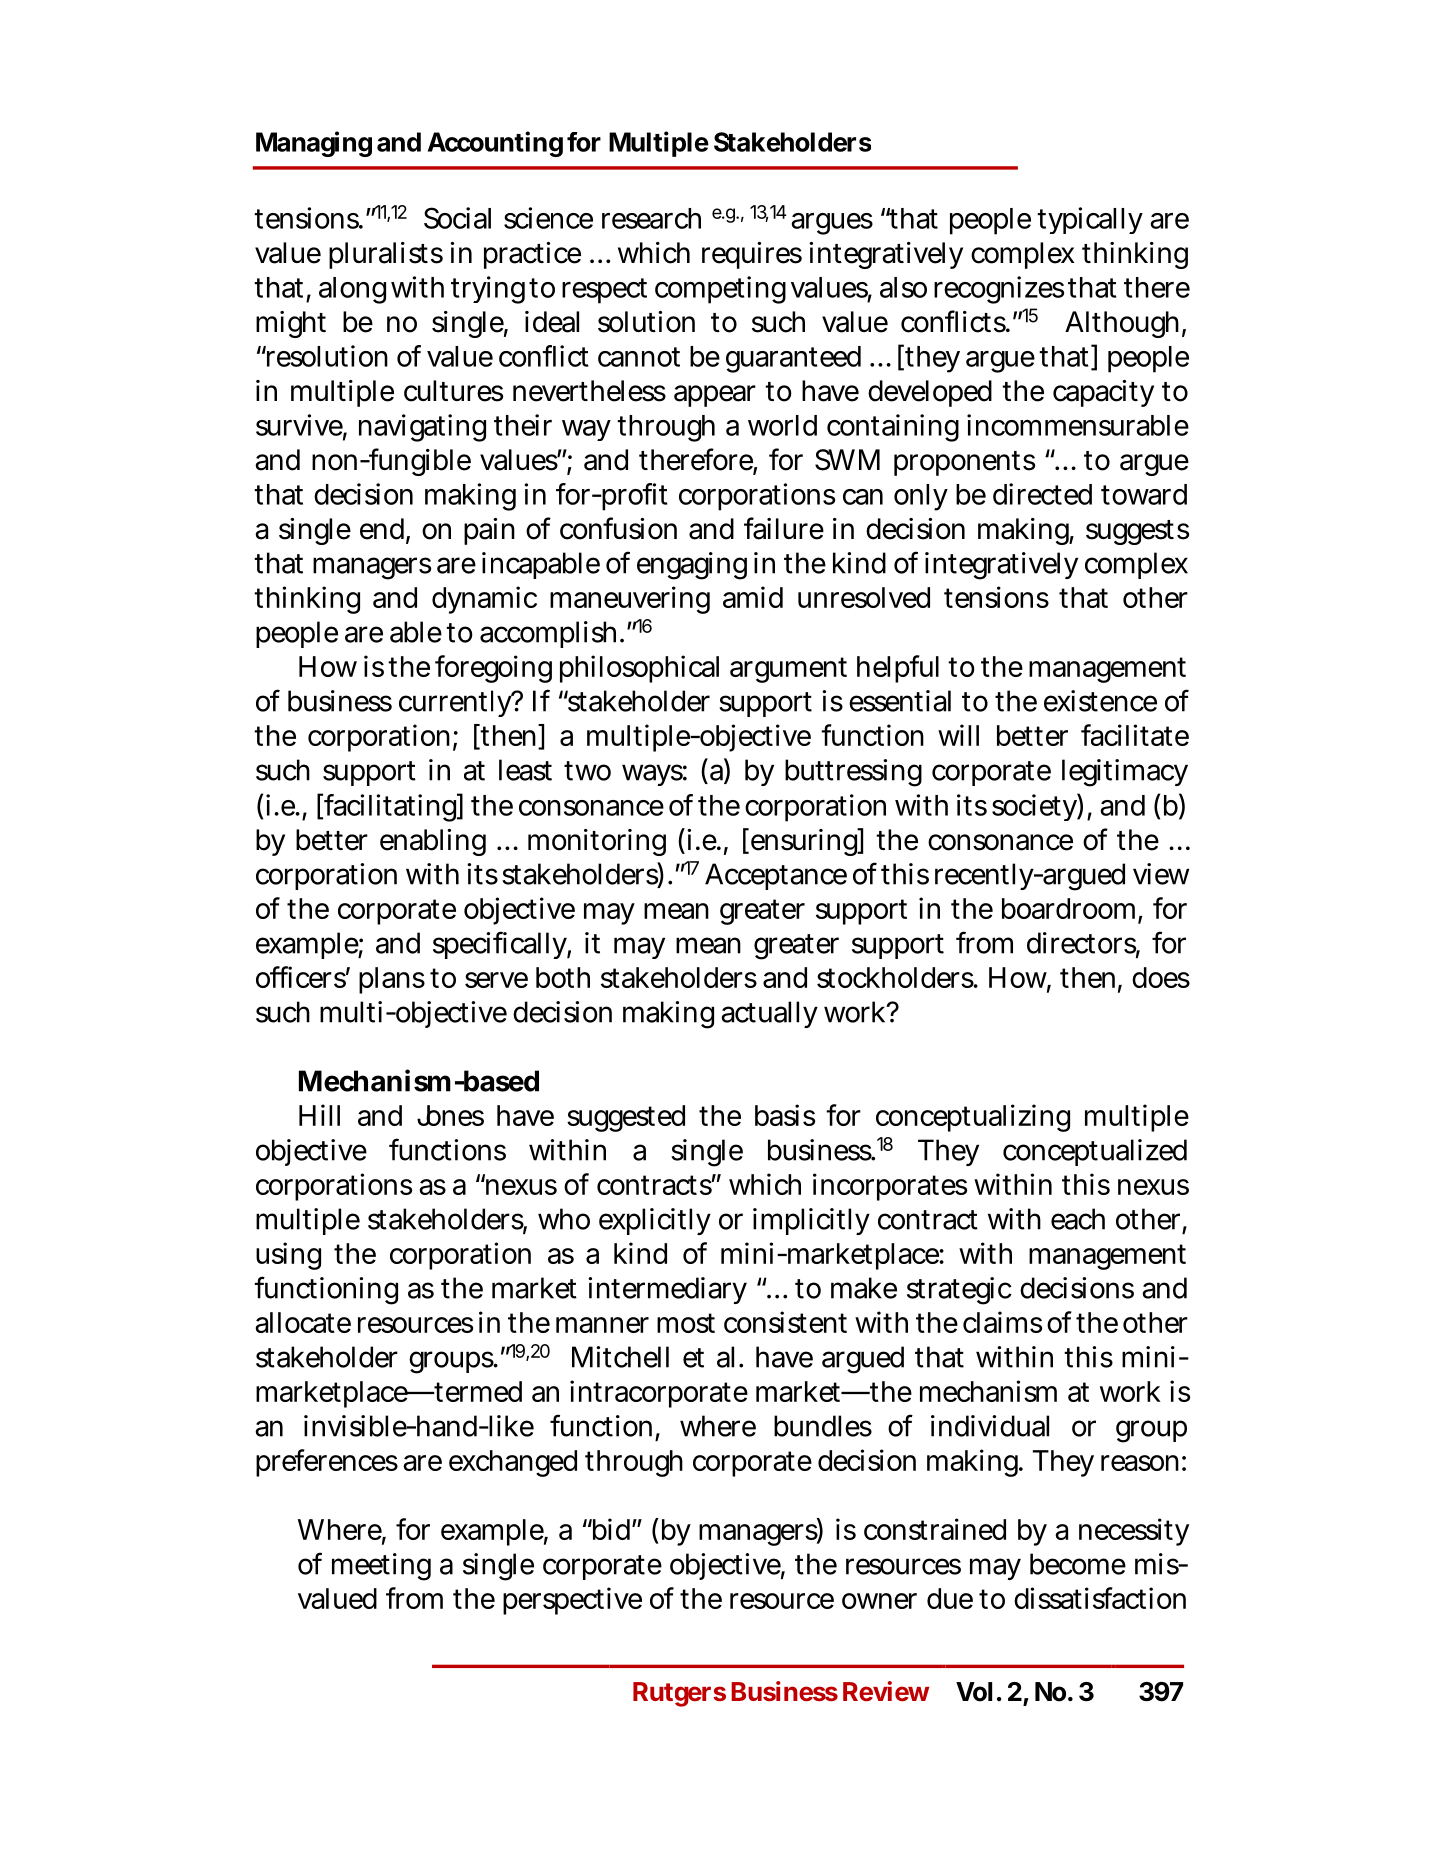 The image size is (1442, 1866). I want to click on Rutgers, so click(679, 1694).
